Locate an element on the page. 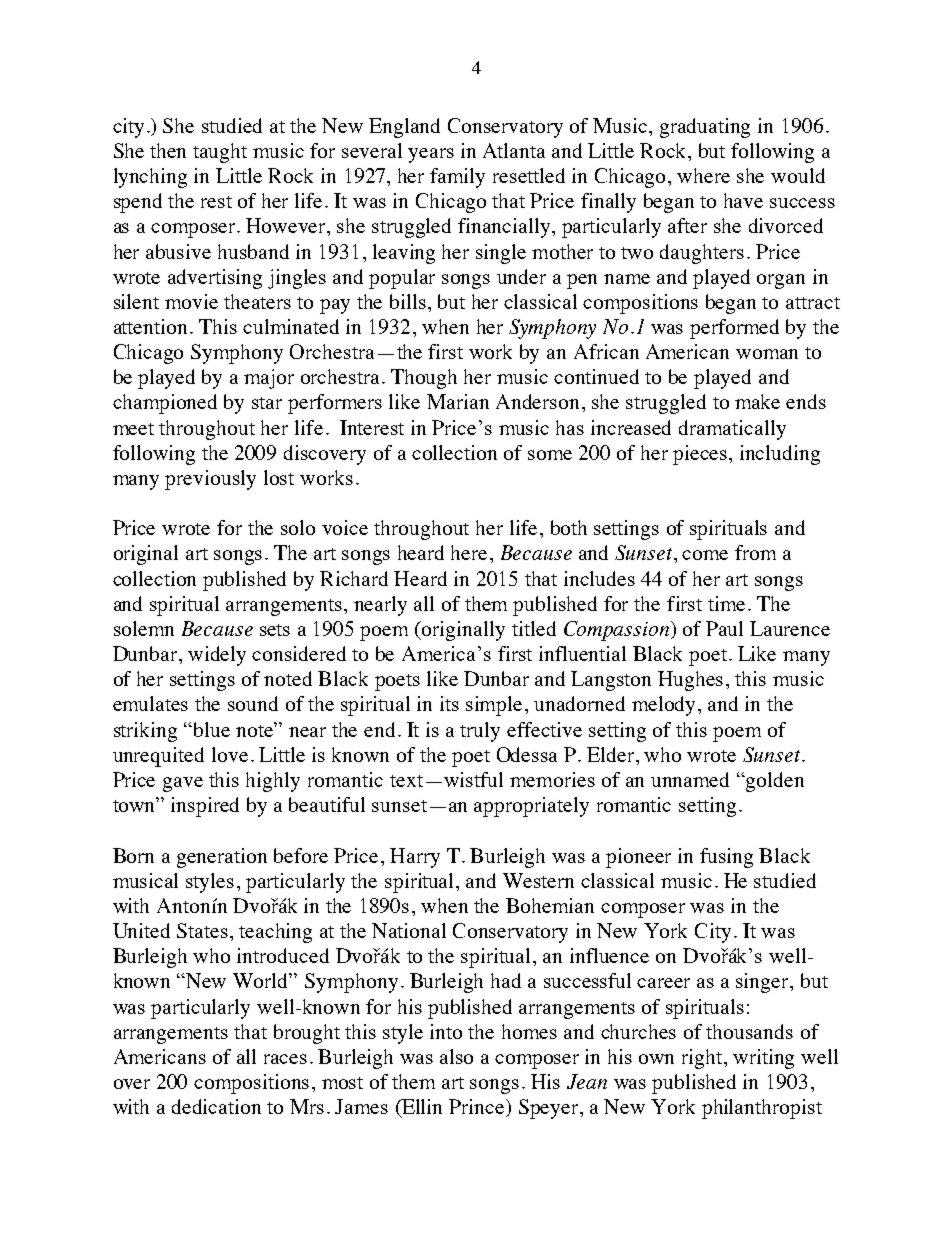  love is located at coordinates (230, 754).
